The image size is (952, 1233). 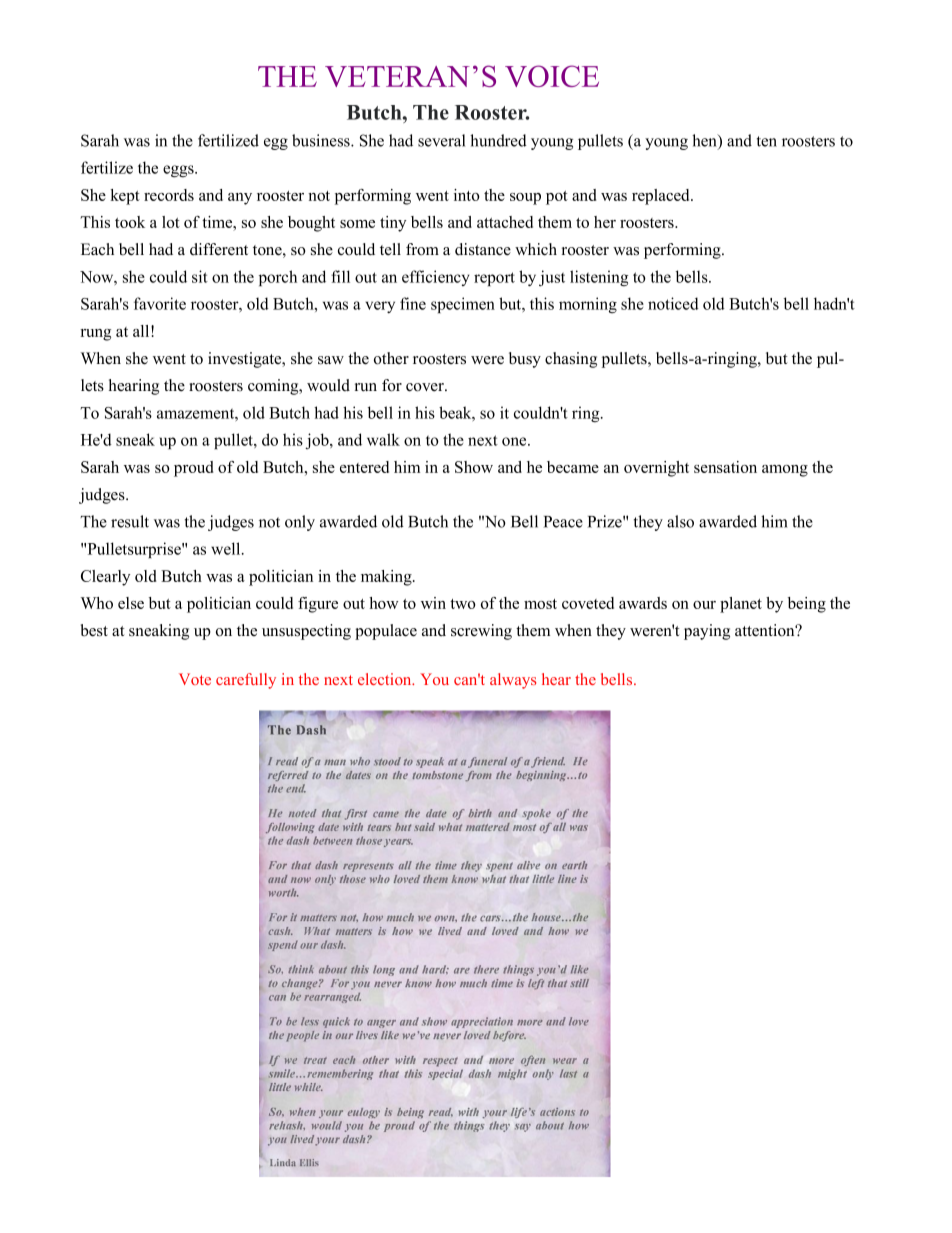 I want to click on Show, so click(x=474, y=467).
